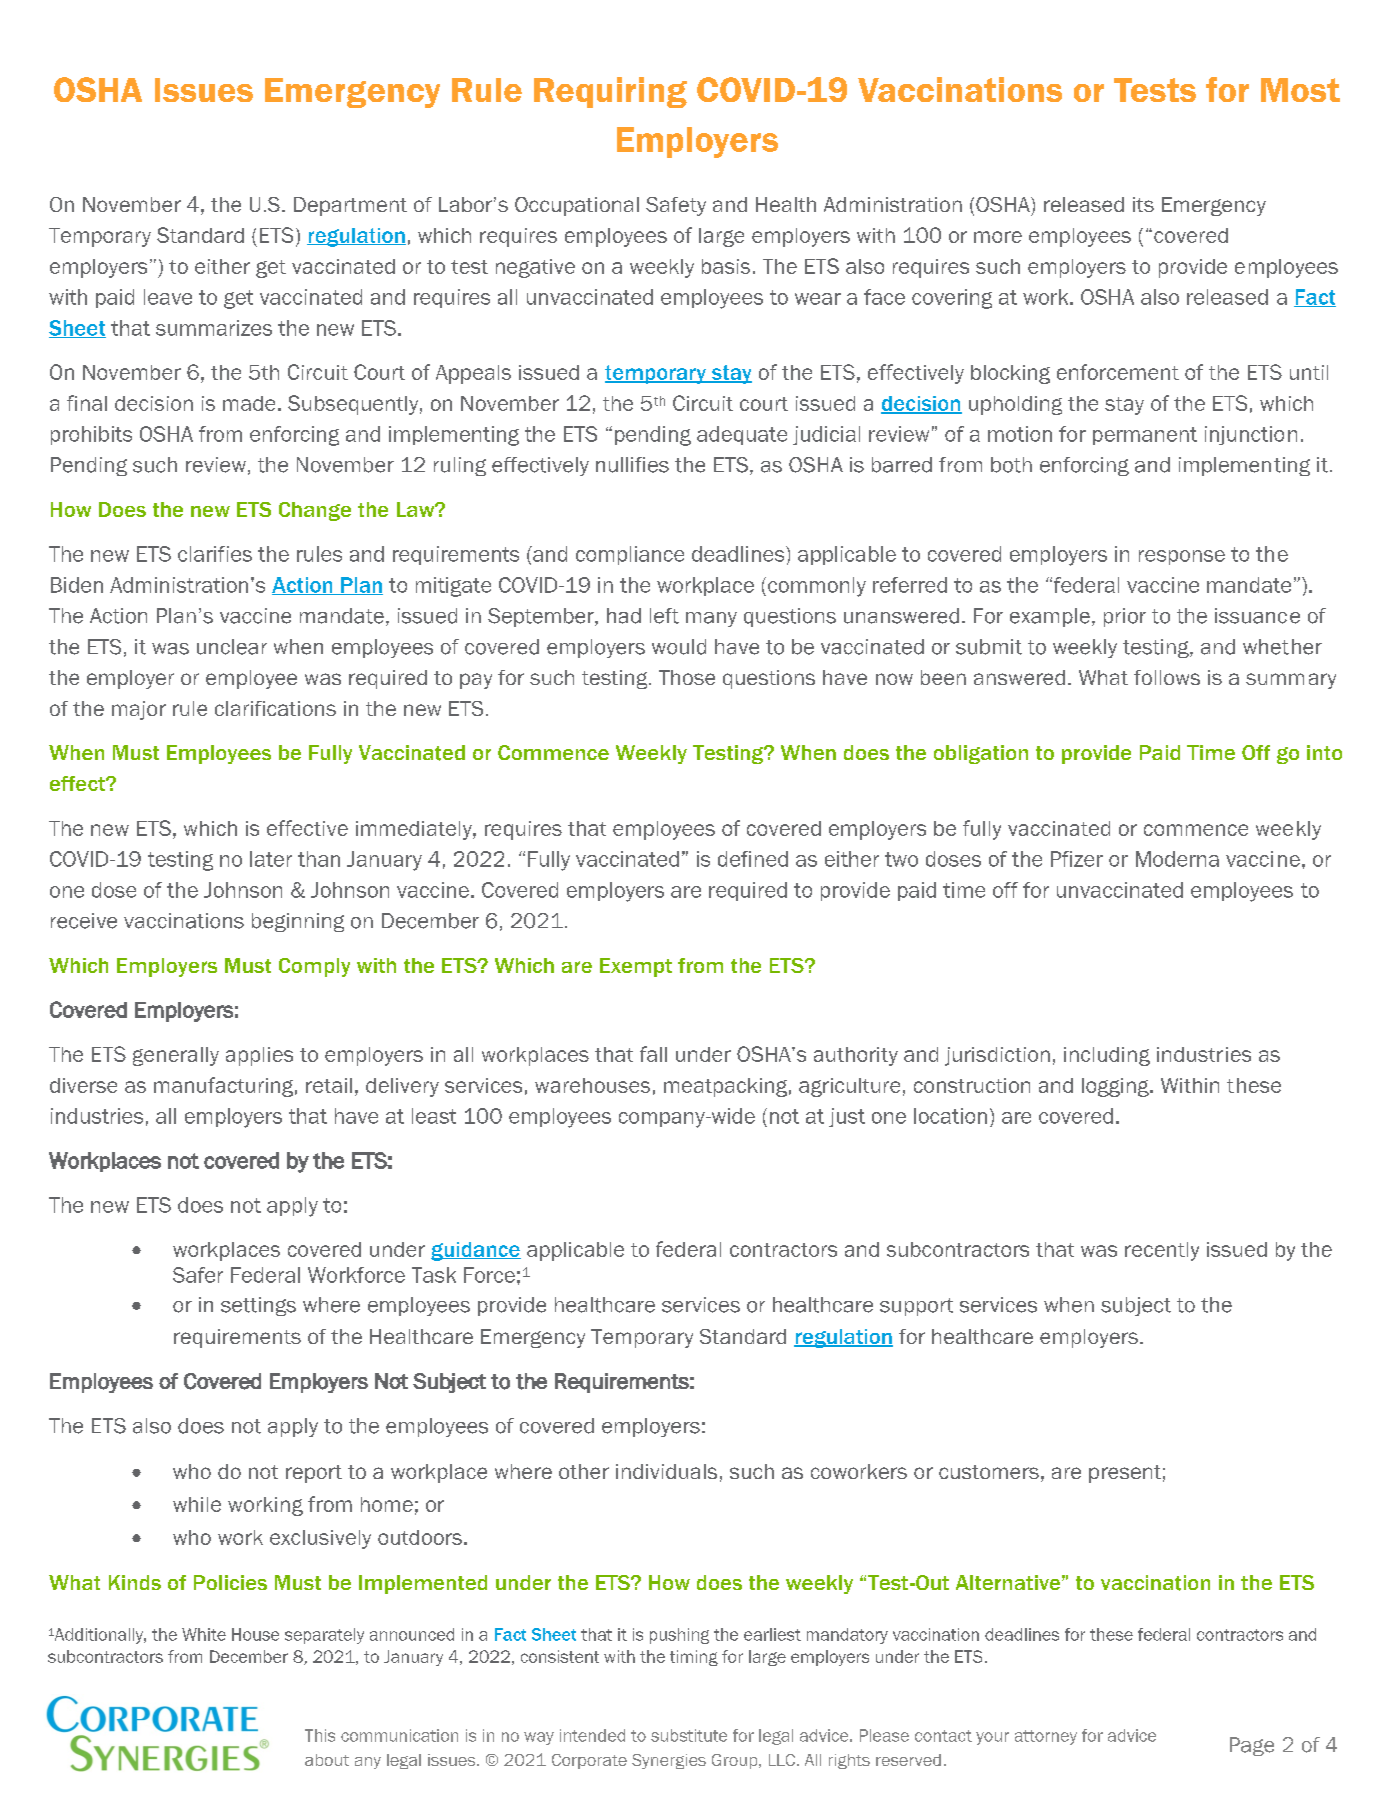  Describe the element at coordinates (350, 206) in the screenshot. I see `Department` at that location.
